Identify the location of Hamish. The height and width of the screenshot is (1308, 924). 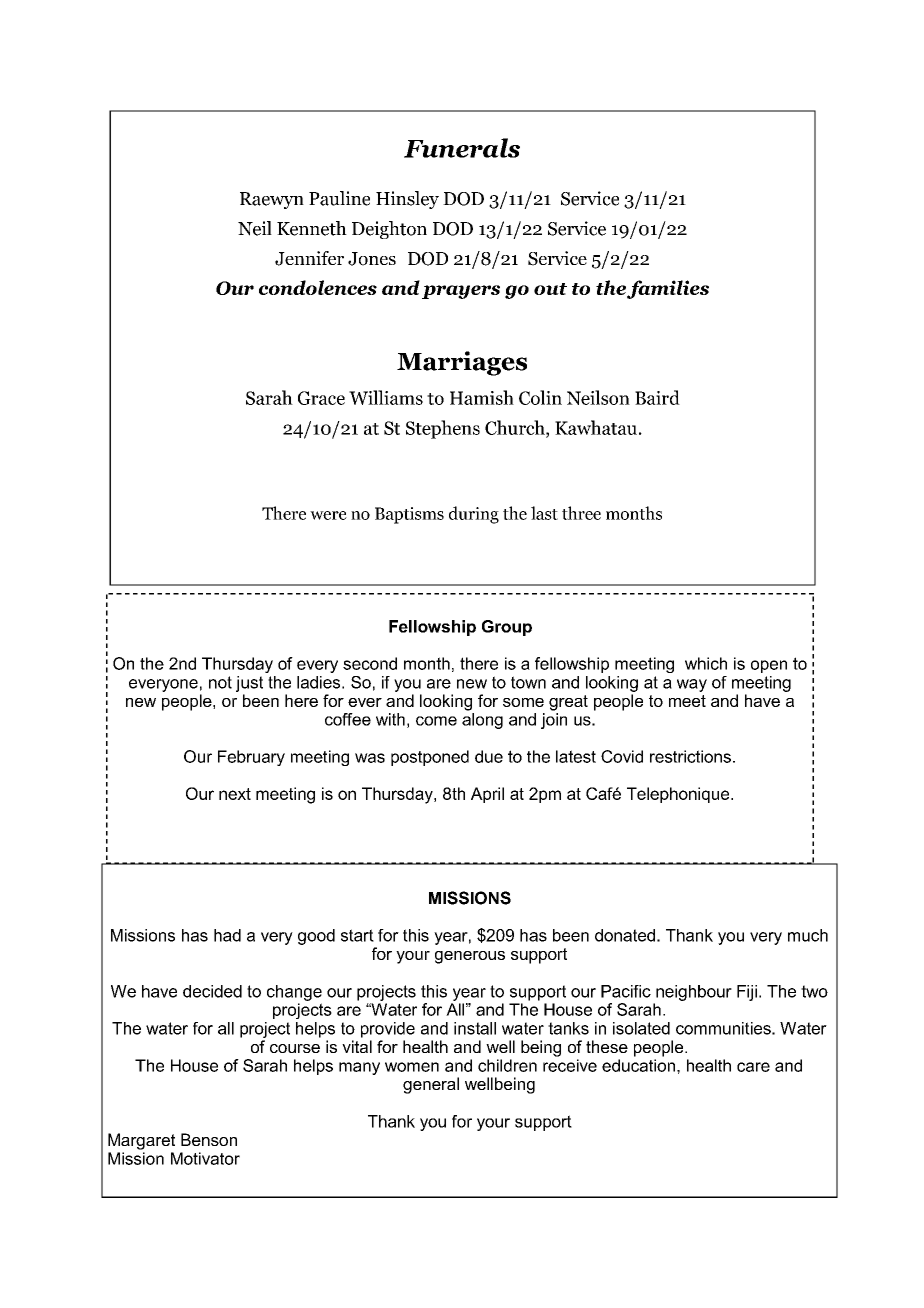
(482, 397).
